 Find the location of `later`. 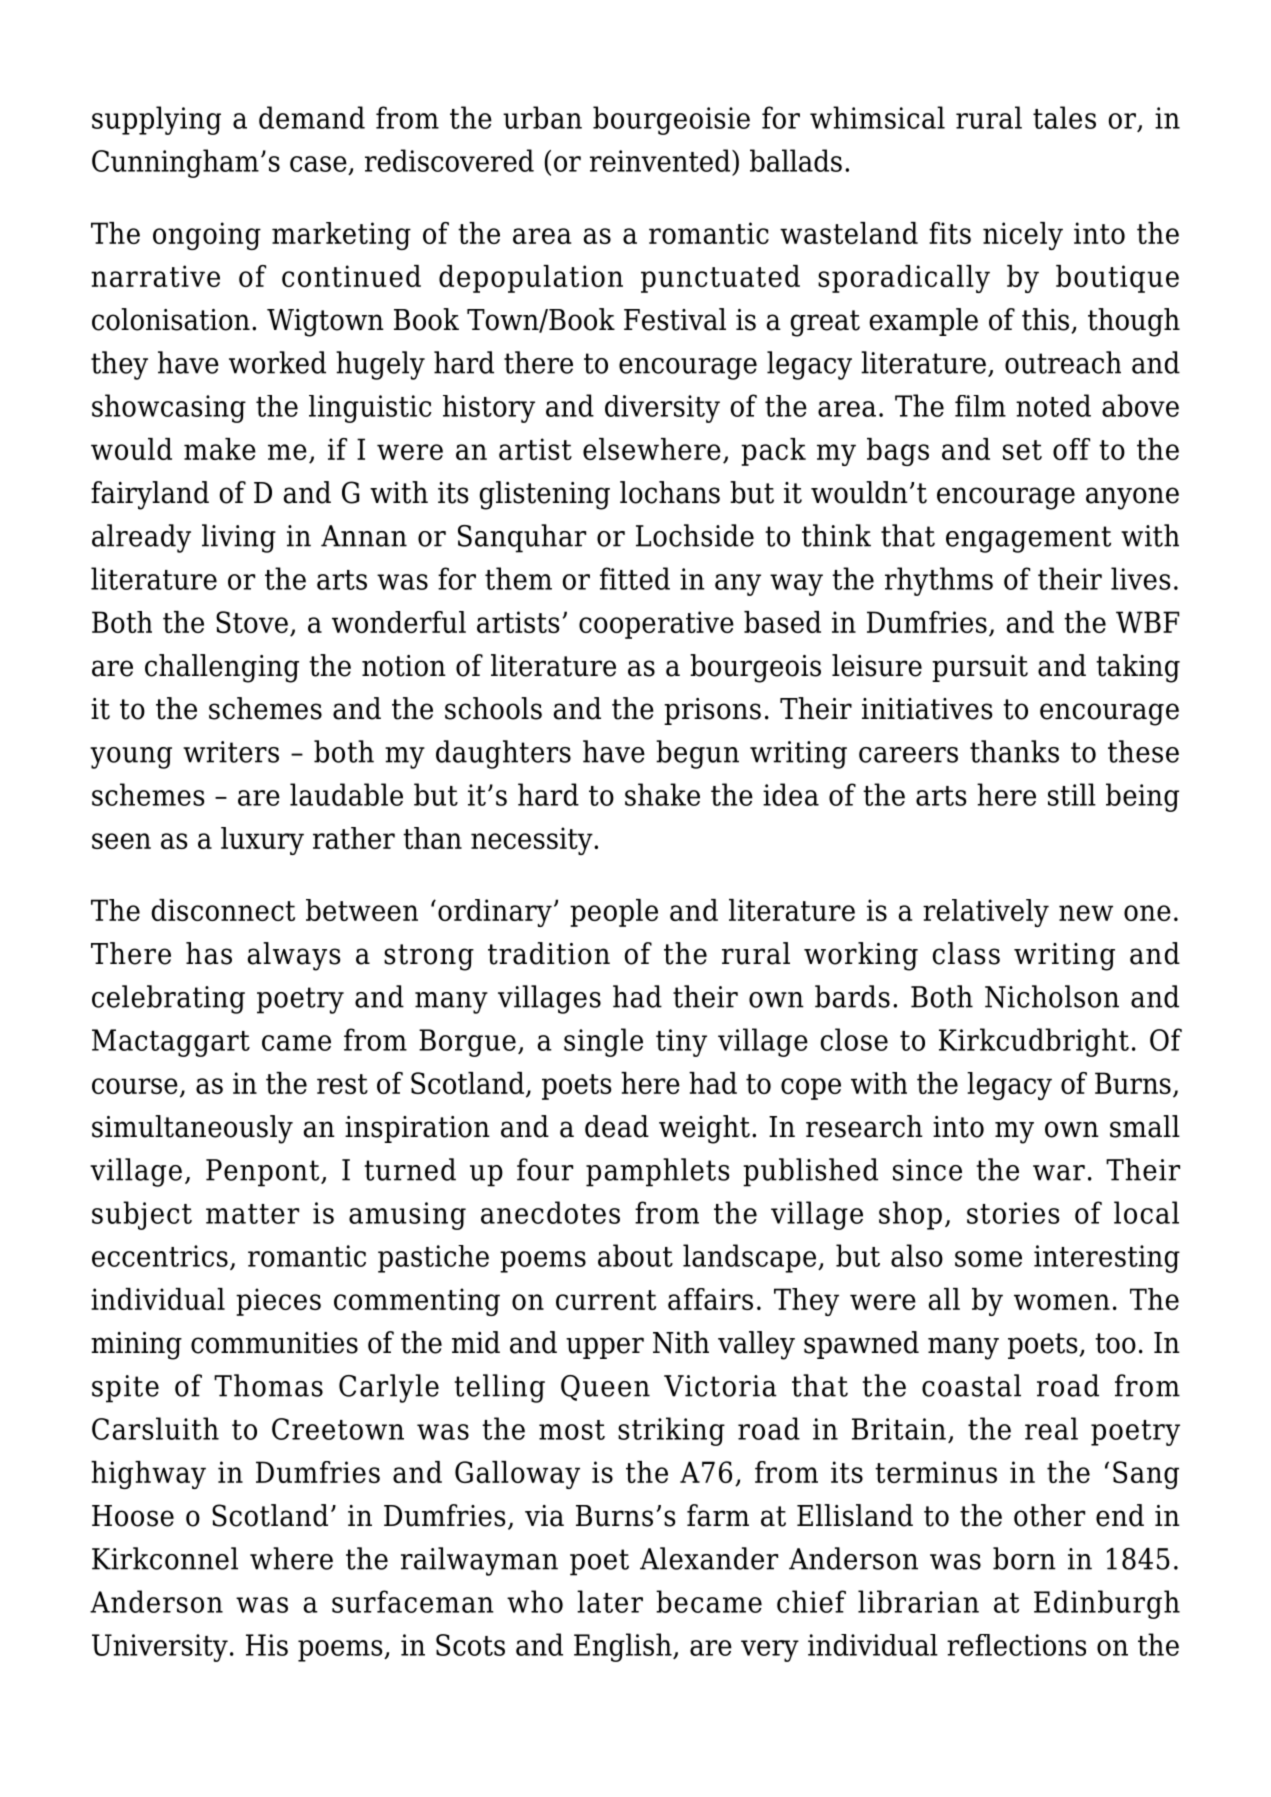

later is located at coordinates (610, 1601).
